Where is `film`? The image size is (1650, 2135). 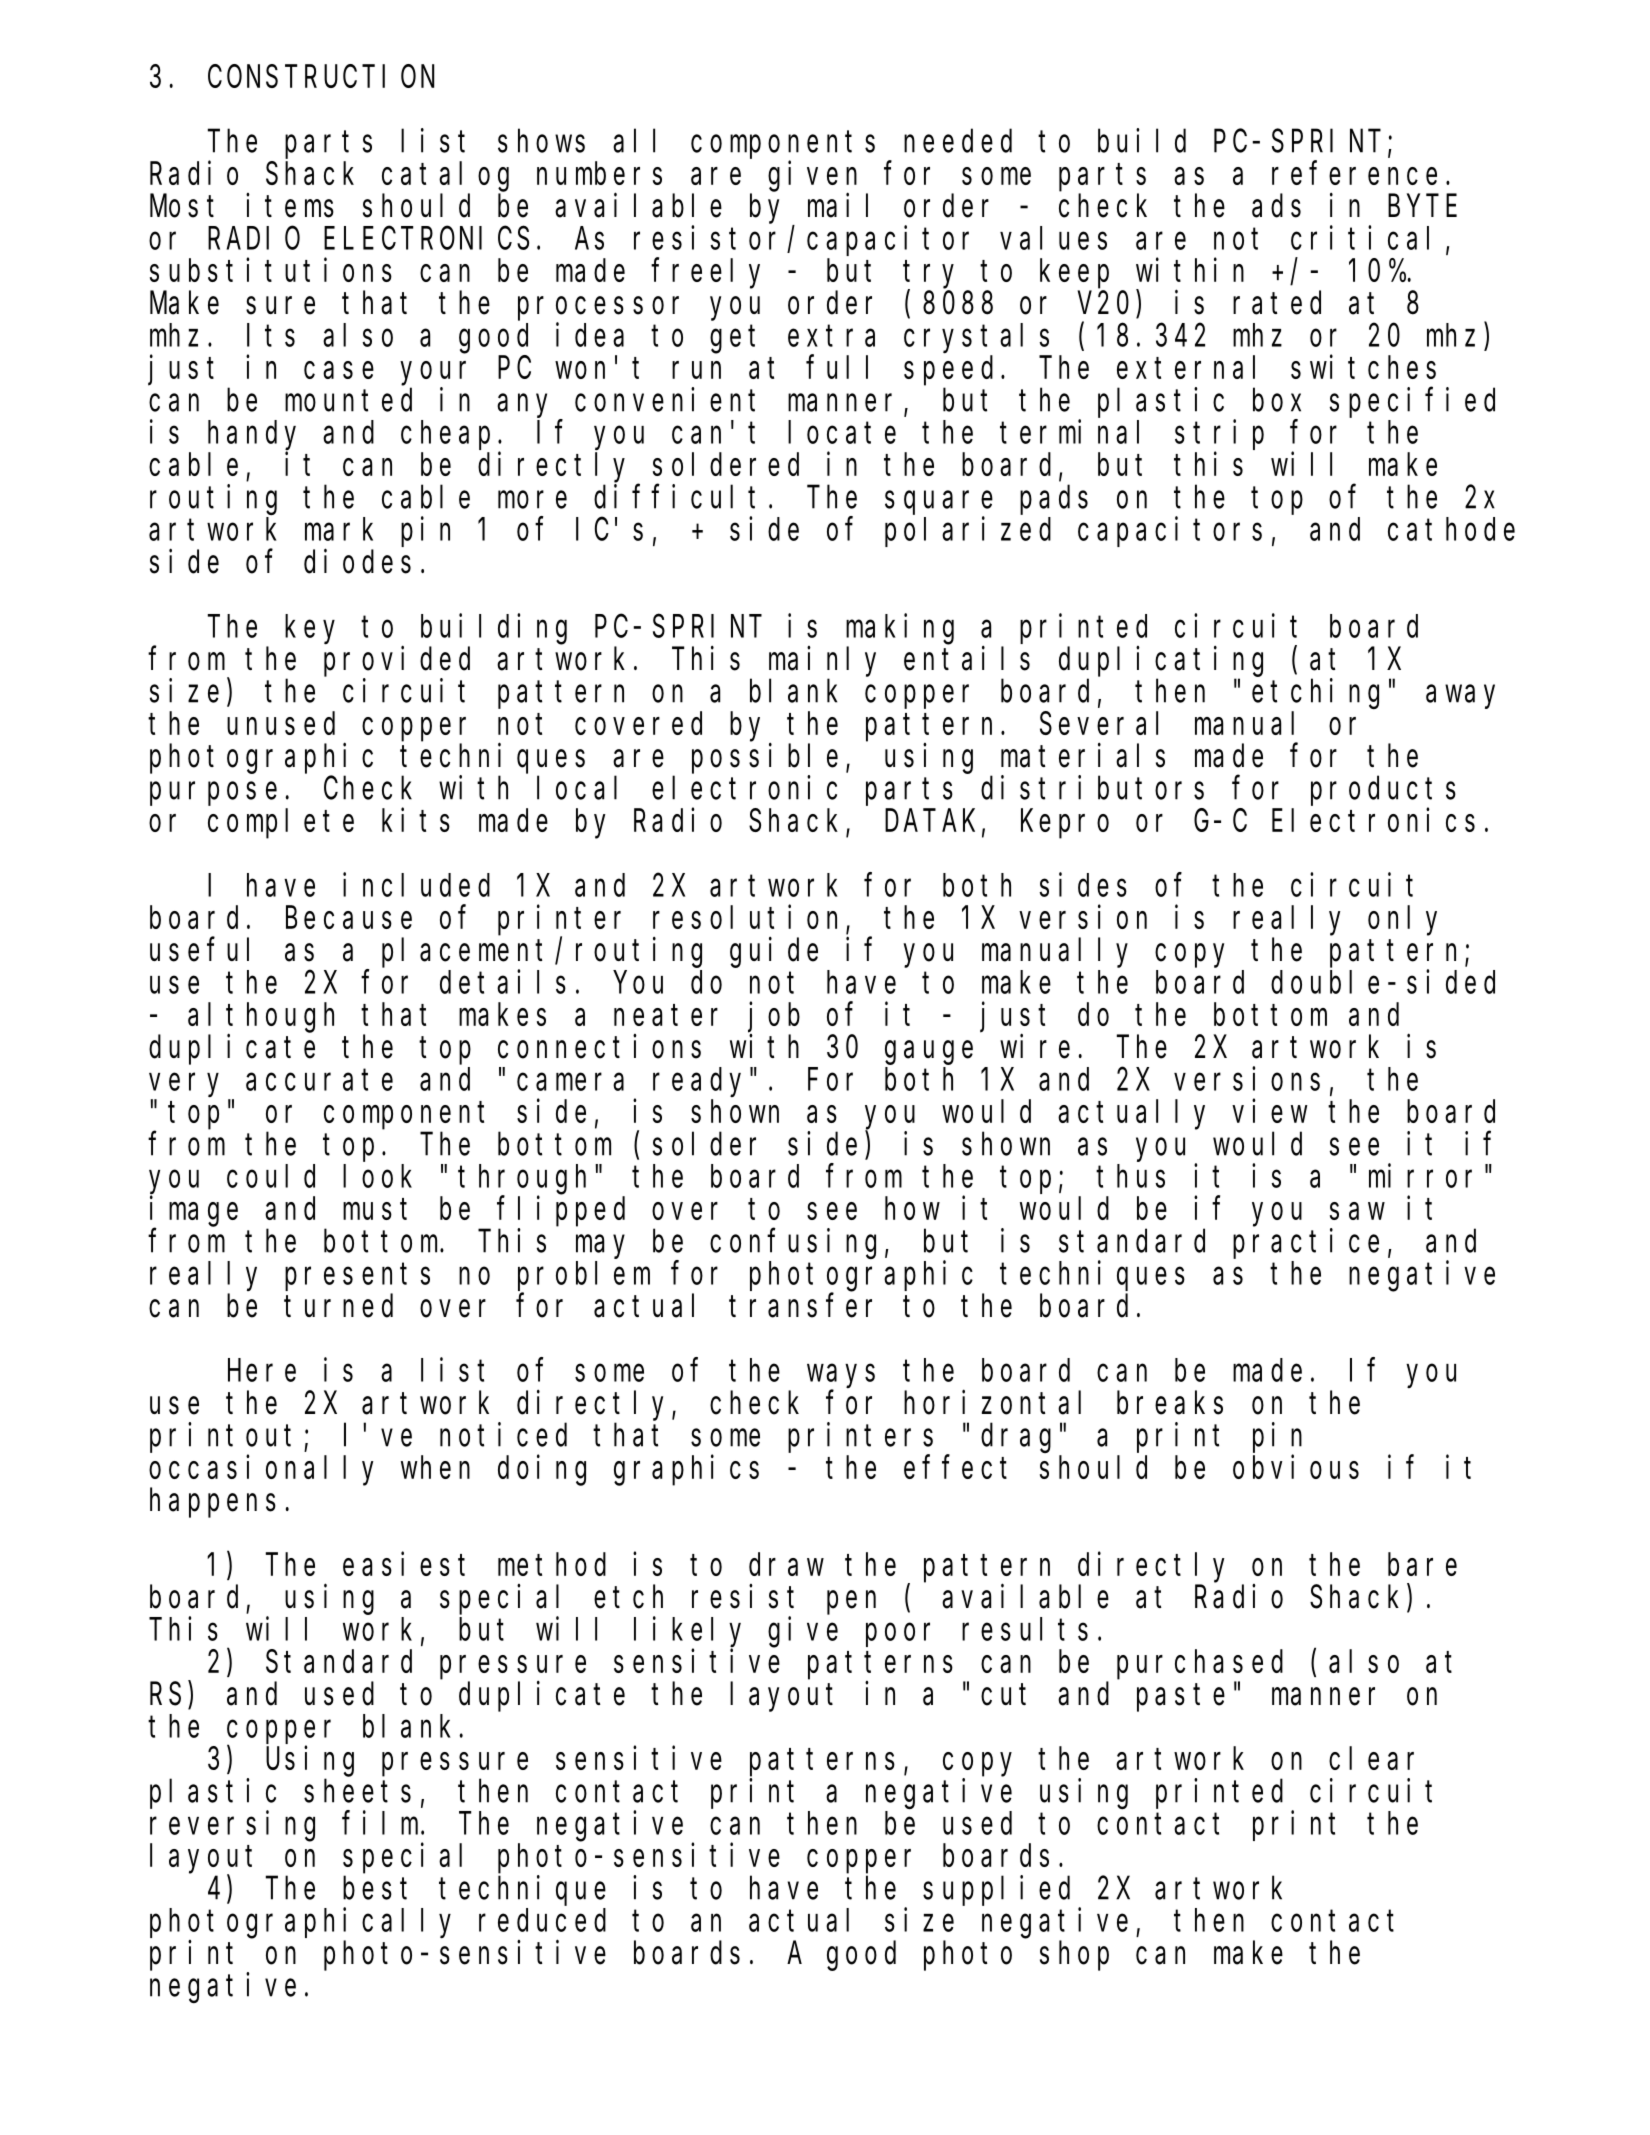 film is located at coordinates (382, 1823).
